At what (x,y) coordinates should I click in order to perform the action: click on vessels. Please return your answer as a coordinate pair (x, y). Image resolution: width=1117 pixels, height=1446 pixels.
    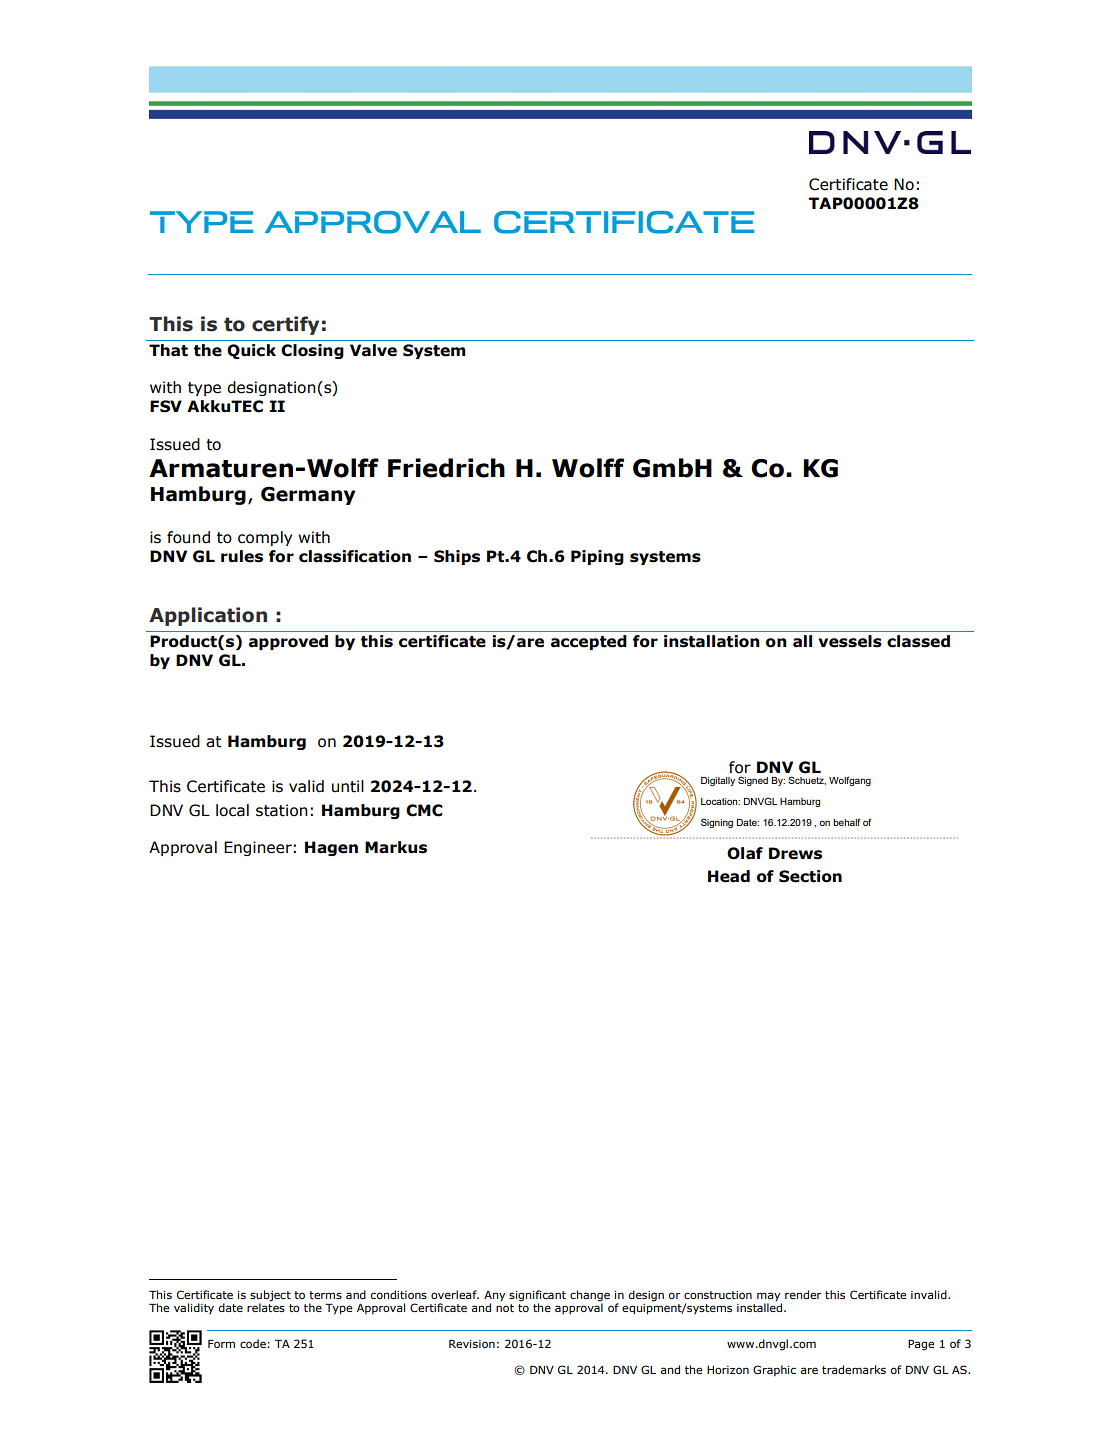
    Looking at the image, I should click on (850, 641).
